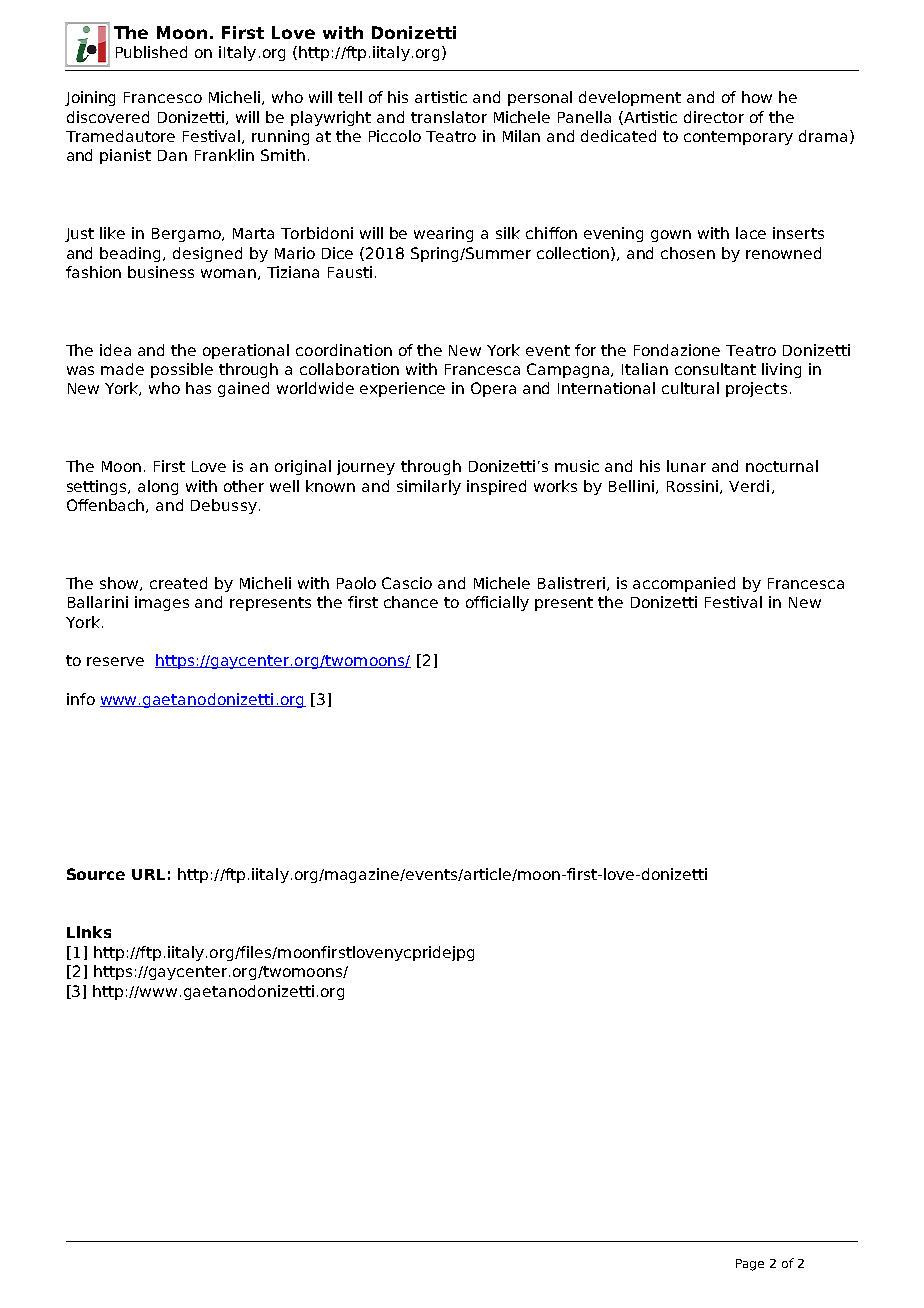 The width and height of the page is (924, 1308). I want to click on Page, so click(750, 1265).
